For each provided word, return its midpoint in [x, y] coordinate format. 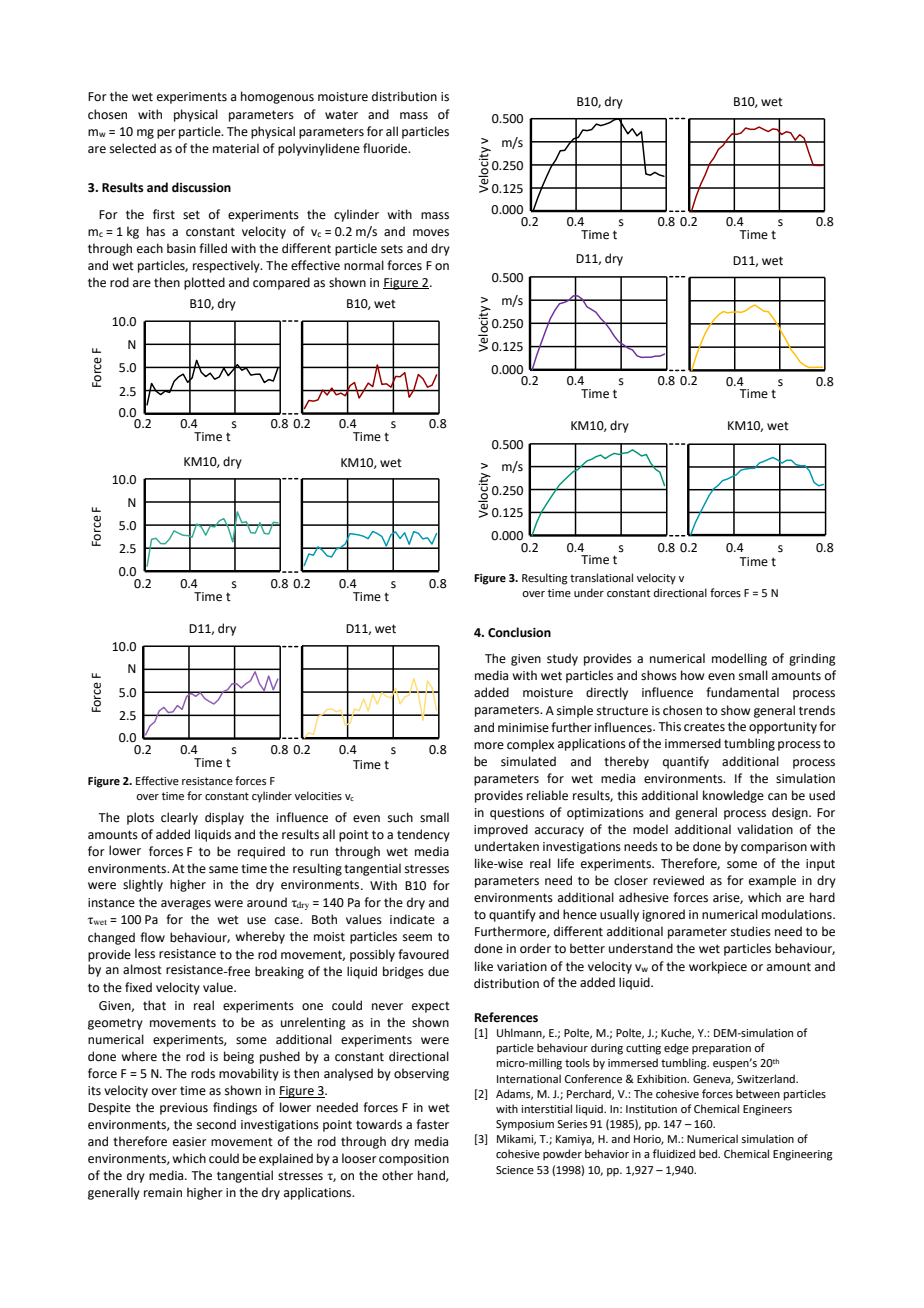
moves [431, 233]
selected [133, 148]
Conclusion [519, 632]
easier [190, 1142]
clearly [179, 818]
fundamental [742, 692]
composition [414, 1160]
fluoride [386, 148]
